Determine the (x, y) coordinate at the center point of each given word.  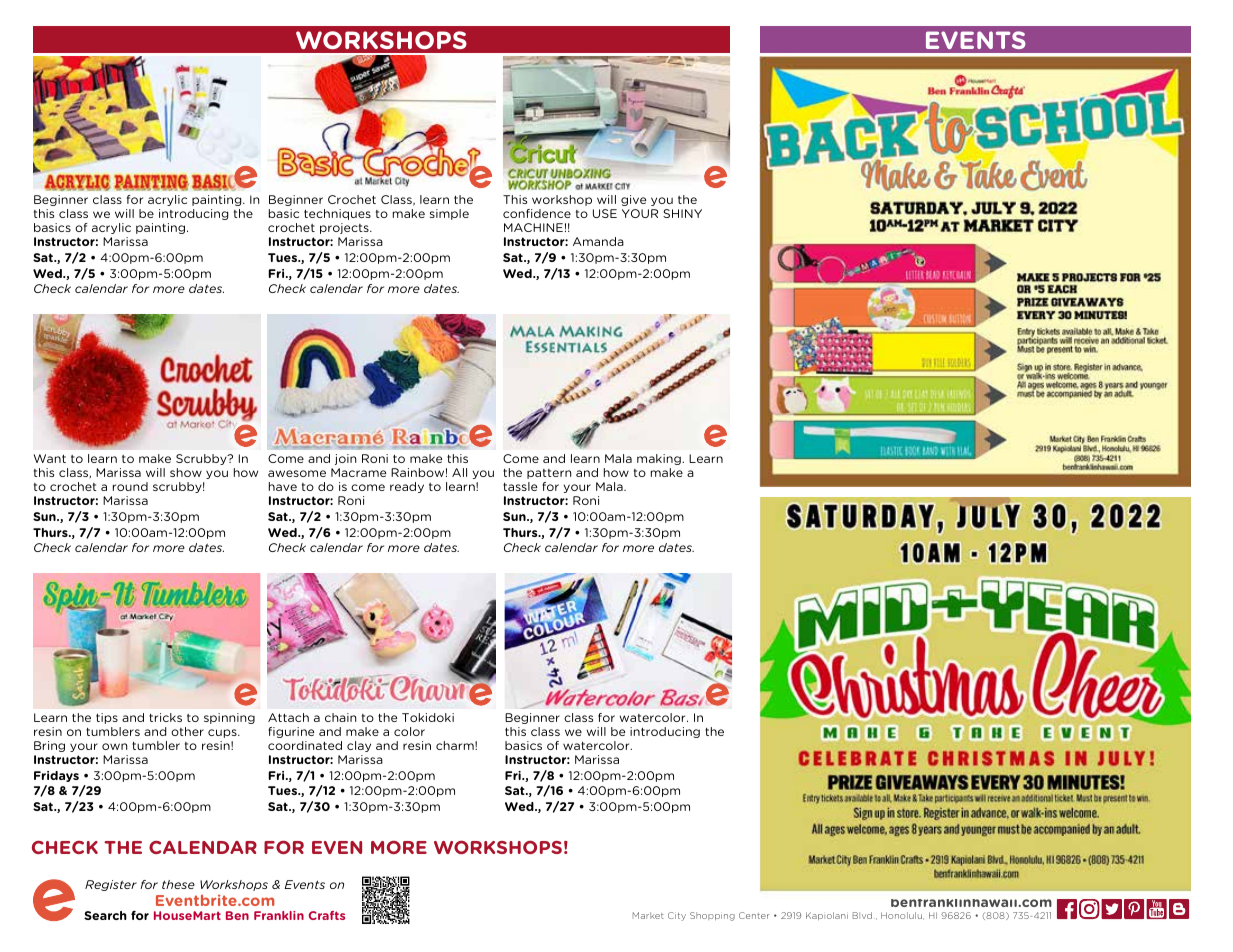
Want (50, 458)
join (346, 459)
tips (107, 718)
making (660, 459)
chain (341, 717)
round (130, 486)
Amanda (598, 241)
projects (345, 228)
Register (111, 885)
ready (407, 487)
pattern (549, 474)
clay (359, 746)
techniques (337, 214)
